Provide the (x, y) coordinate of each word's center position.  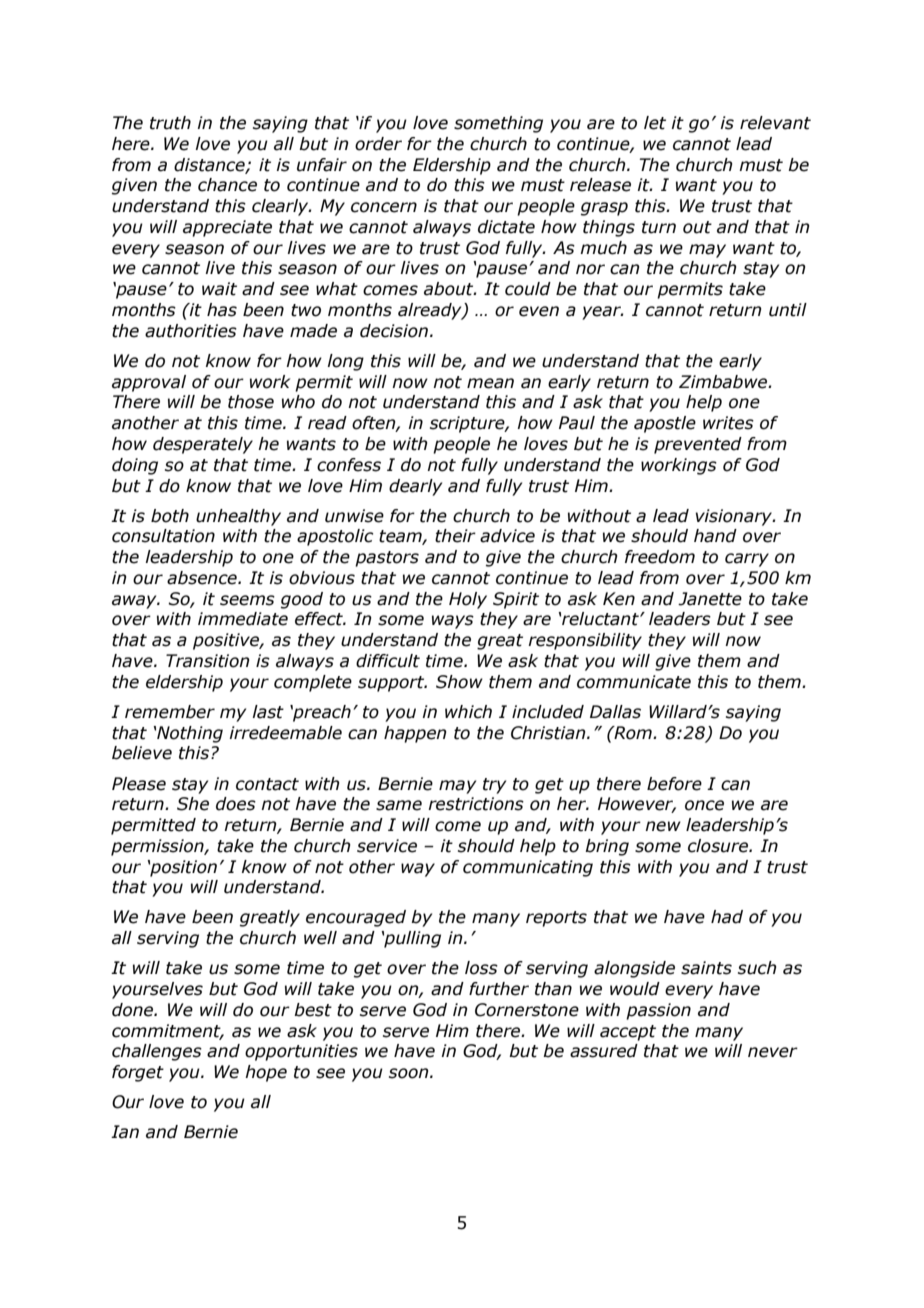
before (674, 784)
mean (490, 383)
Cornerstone (527, 1010)
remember (170, 712)
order (378, 144)
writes (728, 423)
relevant (775, 123)
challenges (157, 1052)
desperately (203, 445)
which (468, 712)
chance (227, 185)
